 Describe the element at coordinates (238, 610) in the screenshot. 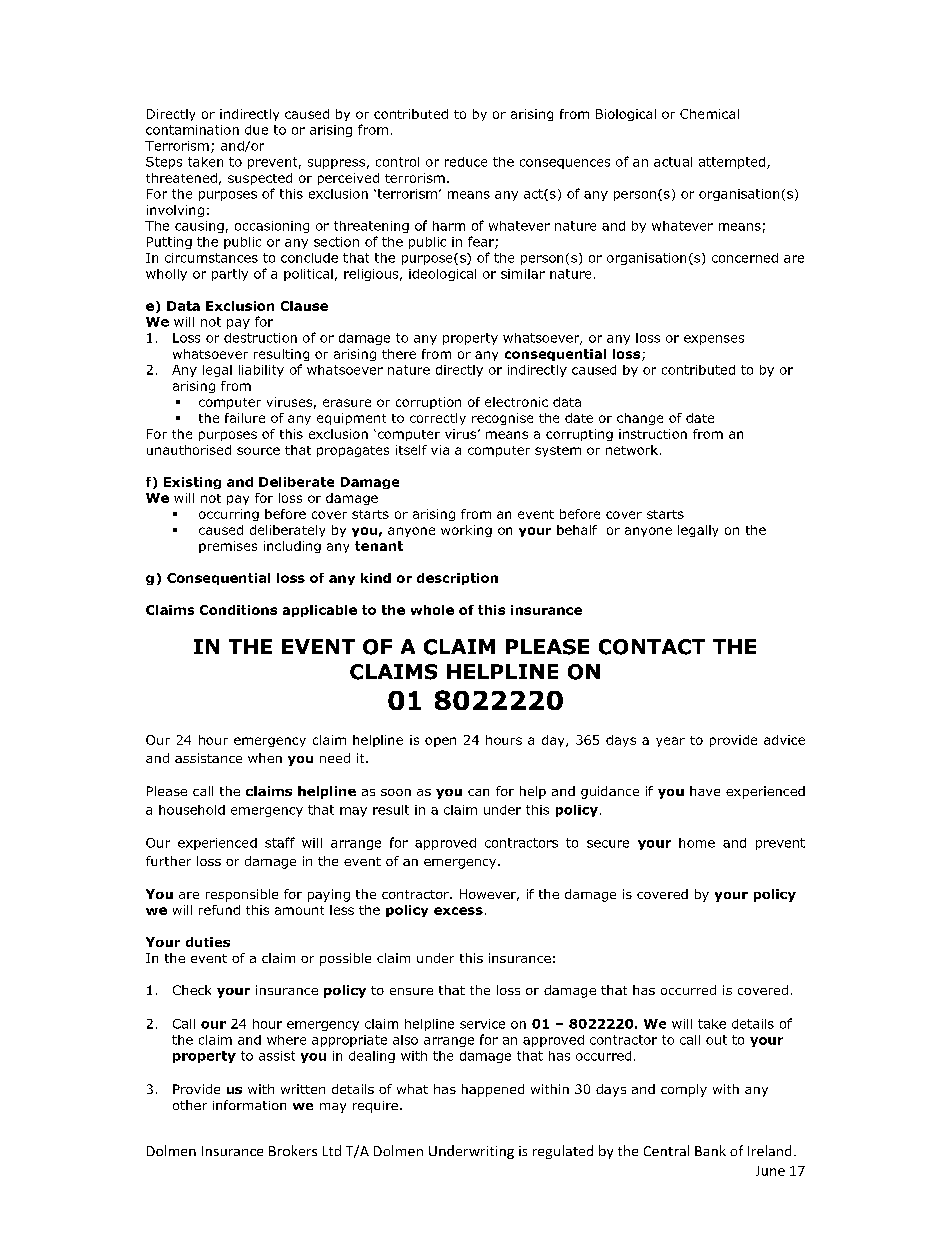

I see `Conditions` at that location.
